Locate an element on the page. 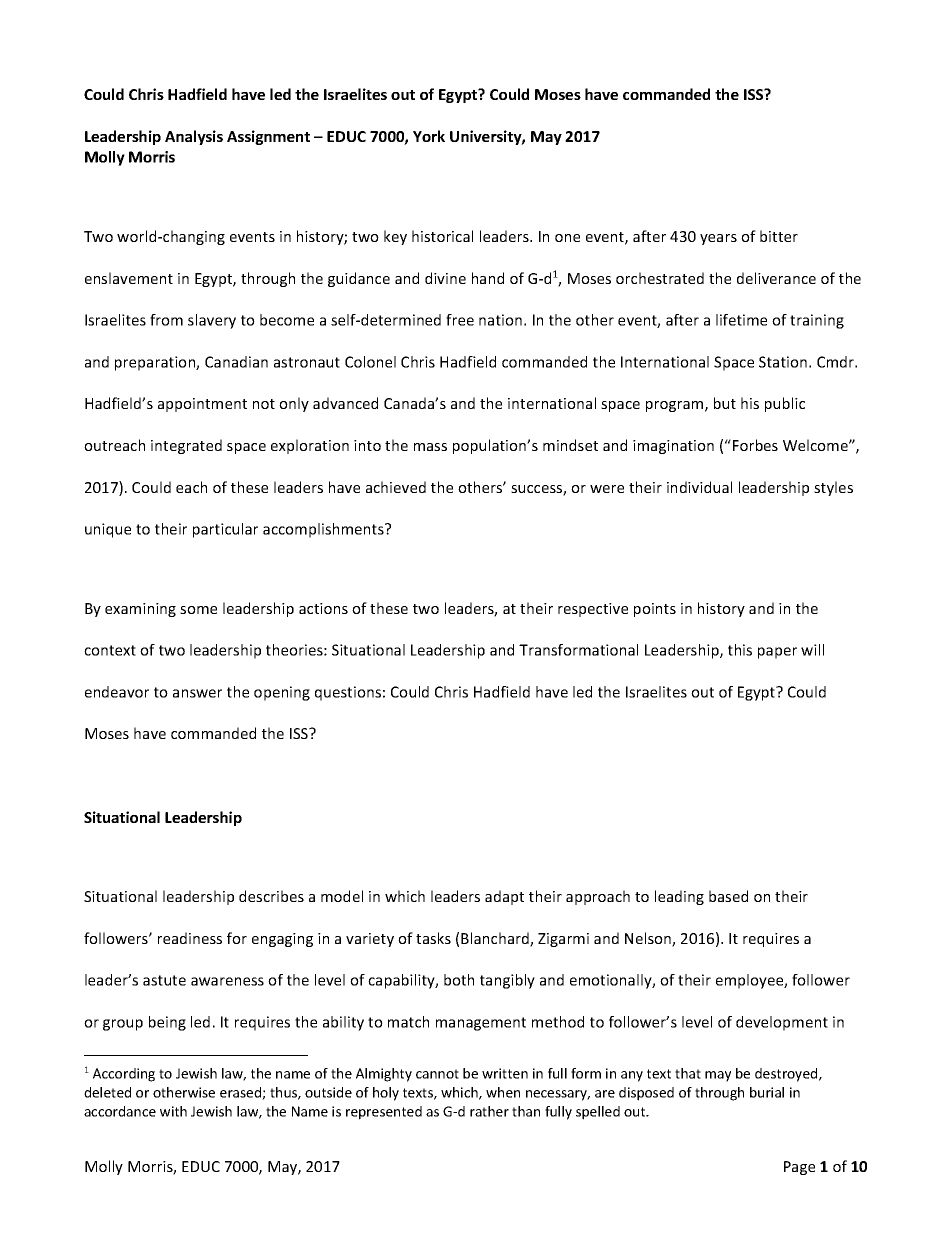 The width and height of the document is (952, 1233). appointment is located at coordinates (202, 405).
